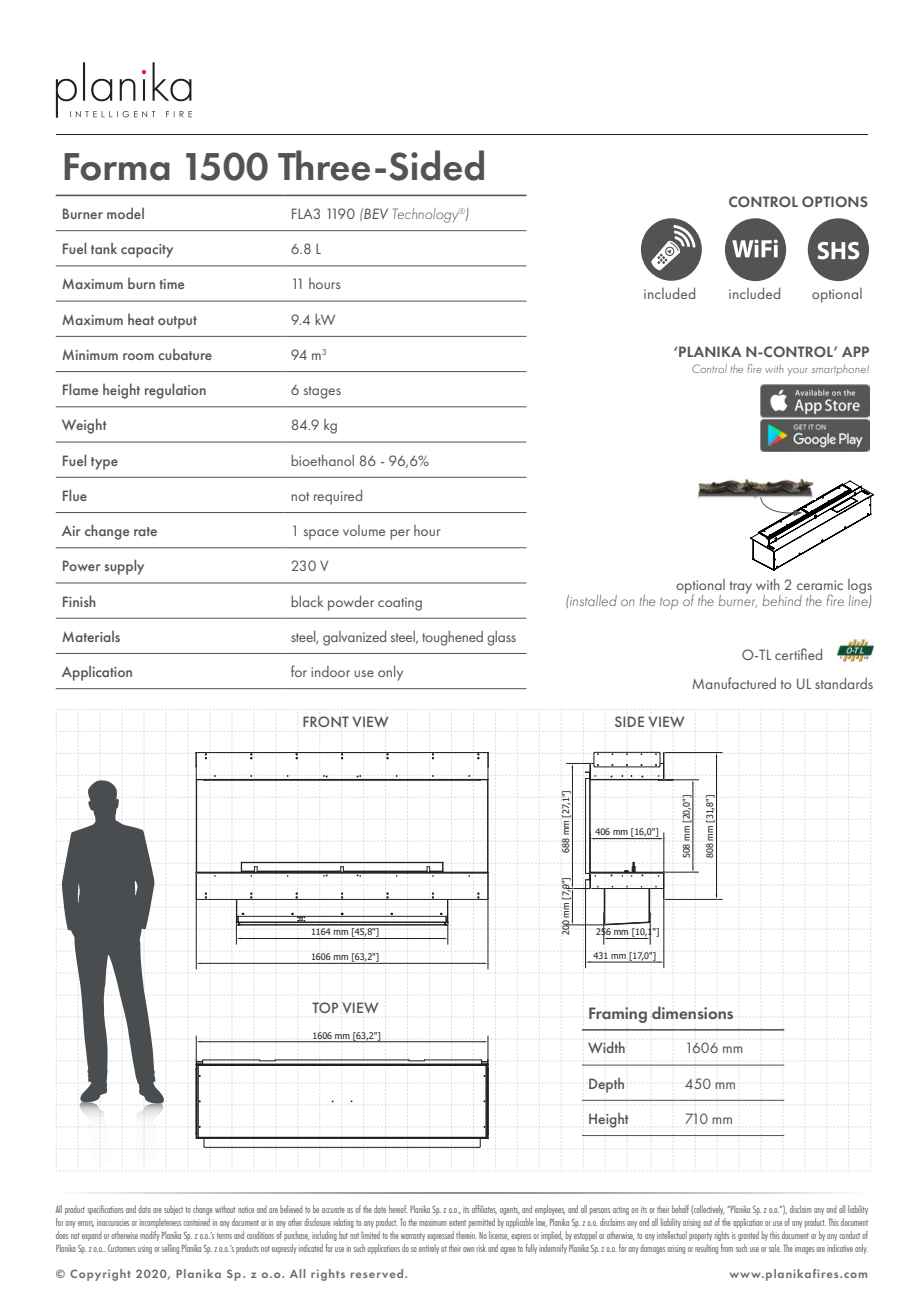  What do you see at coordinates (125, 213) in the screenshot?
I see `model` at bounding box center [125, 213].
